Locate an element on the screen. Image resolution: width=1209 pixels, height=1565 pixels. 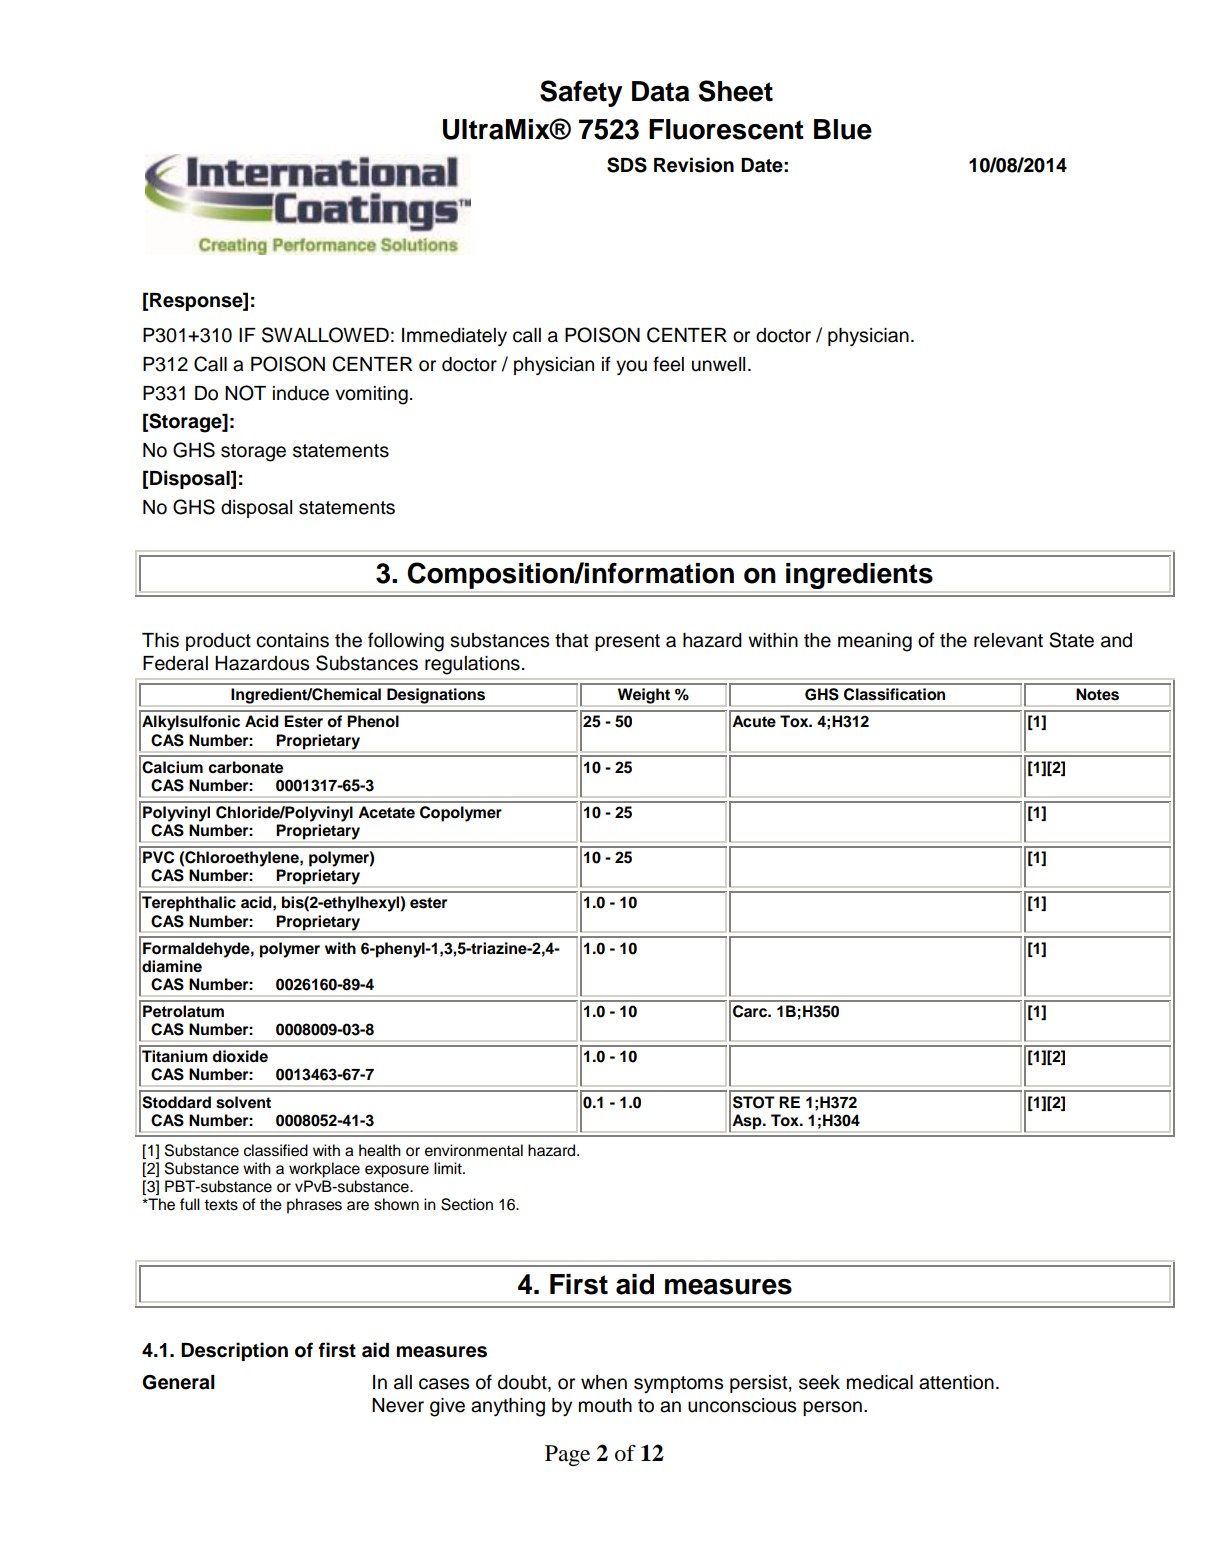
Weight is located at coordinates (644, 696).
